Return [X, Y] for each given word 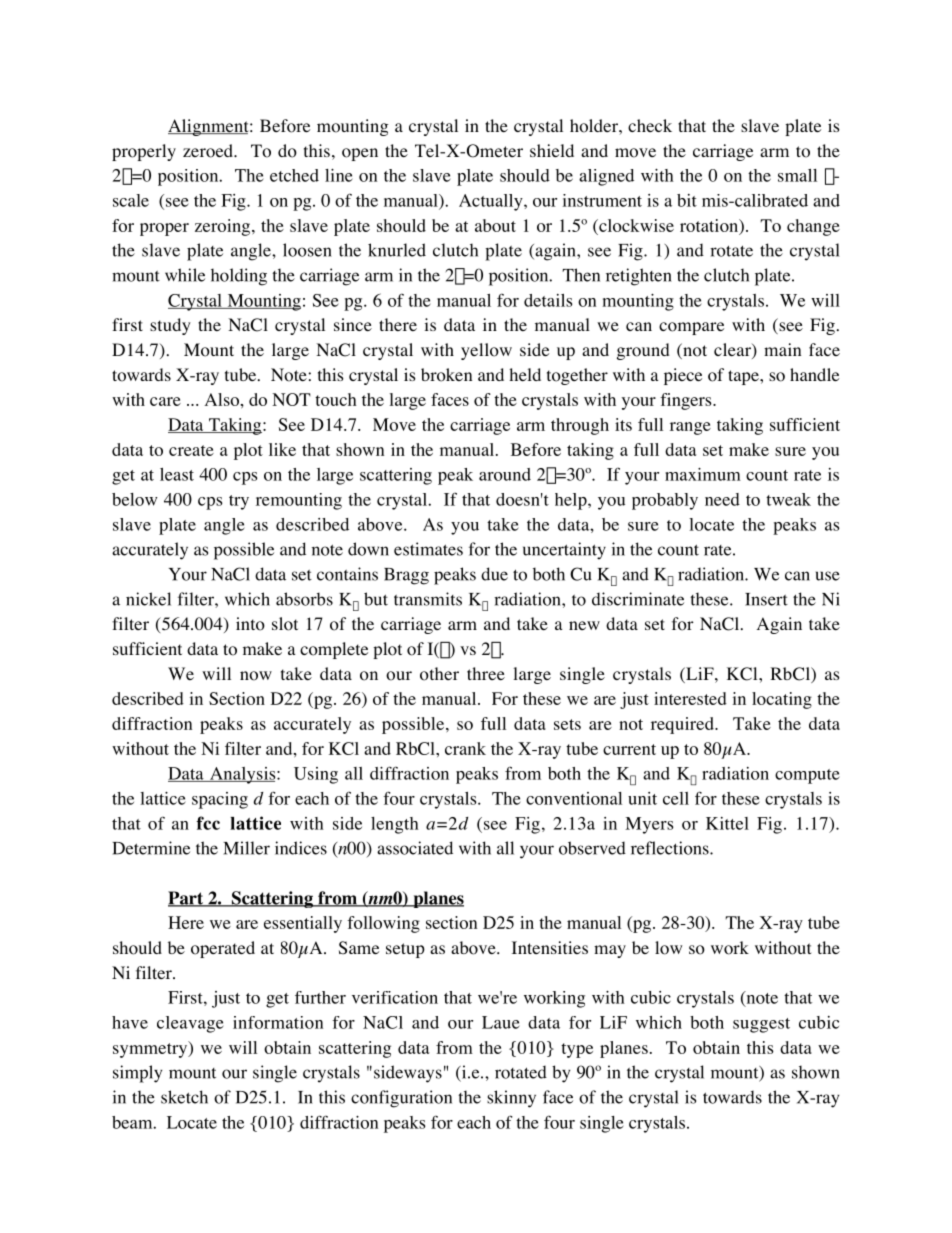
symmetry [151, 1049]
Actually [492, 202]
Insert [766, 599]
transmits [428, 599]
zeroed [209, 151]
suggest [761, 1025]
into [250, 624]
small [797, 175]
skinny [511, 1099]
